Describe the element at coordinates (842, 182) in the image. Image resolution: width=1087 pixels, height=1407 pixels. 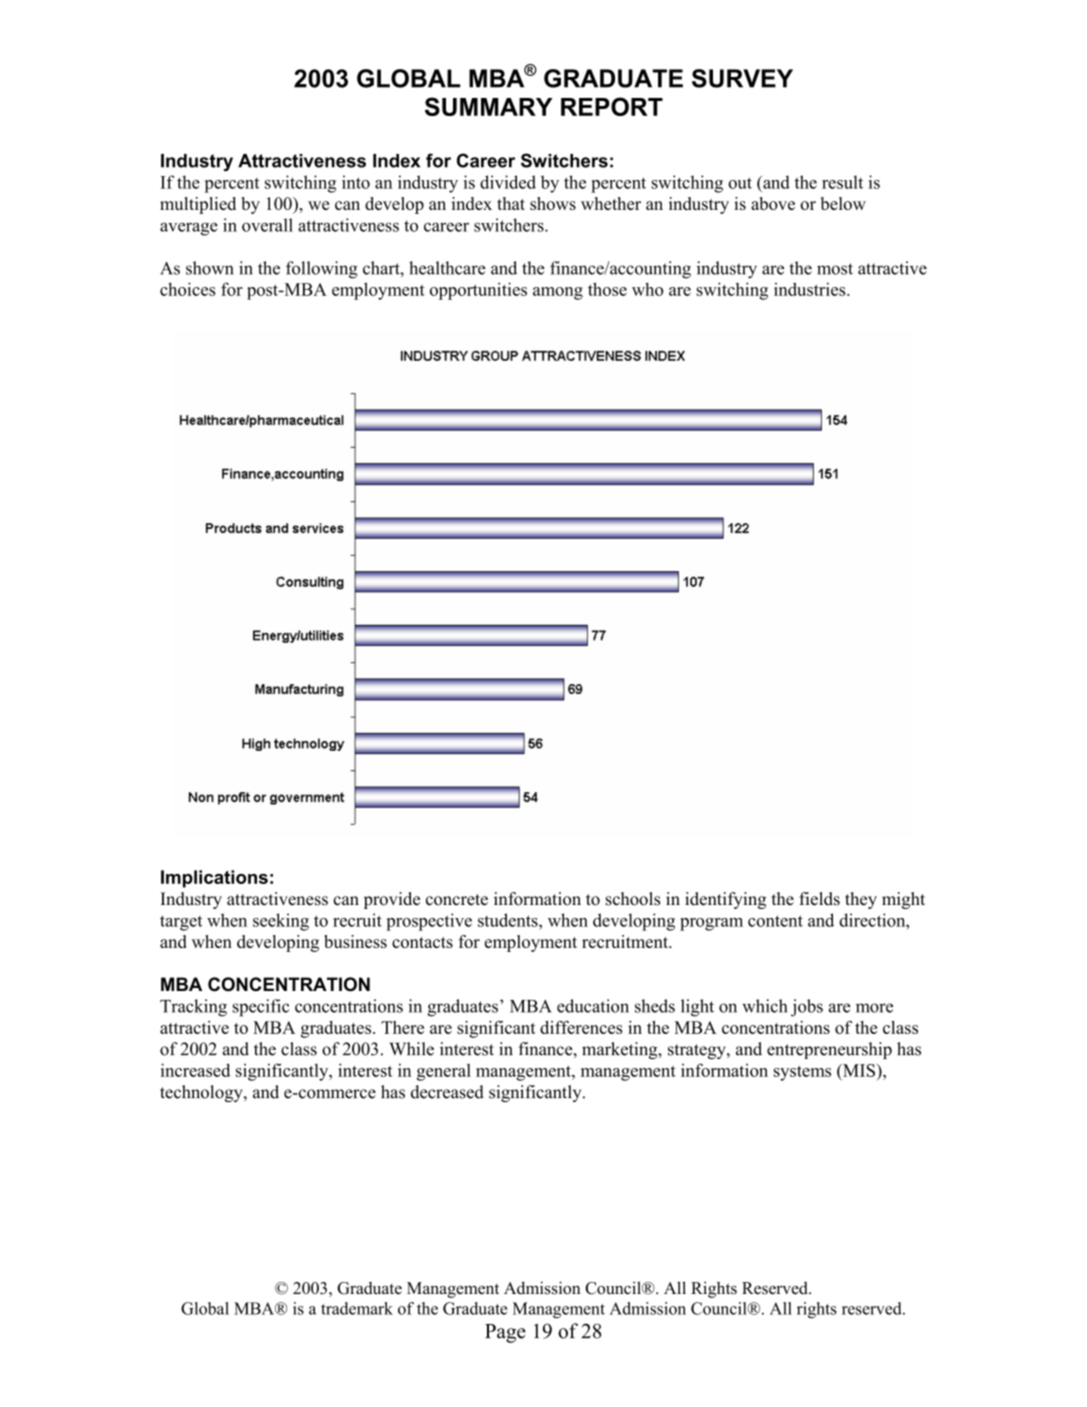
I see `result` at that location.
